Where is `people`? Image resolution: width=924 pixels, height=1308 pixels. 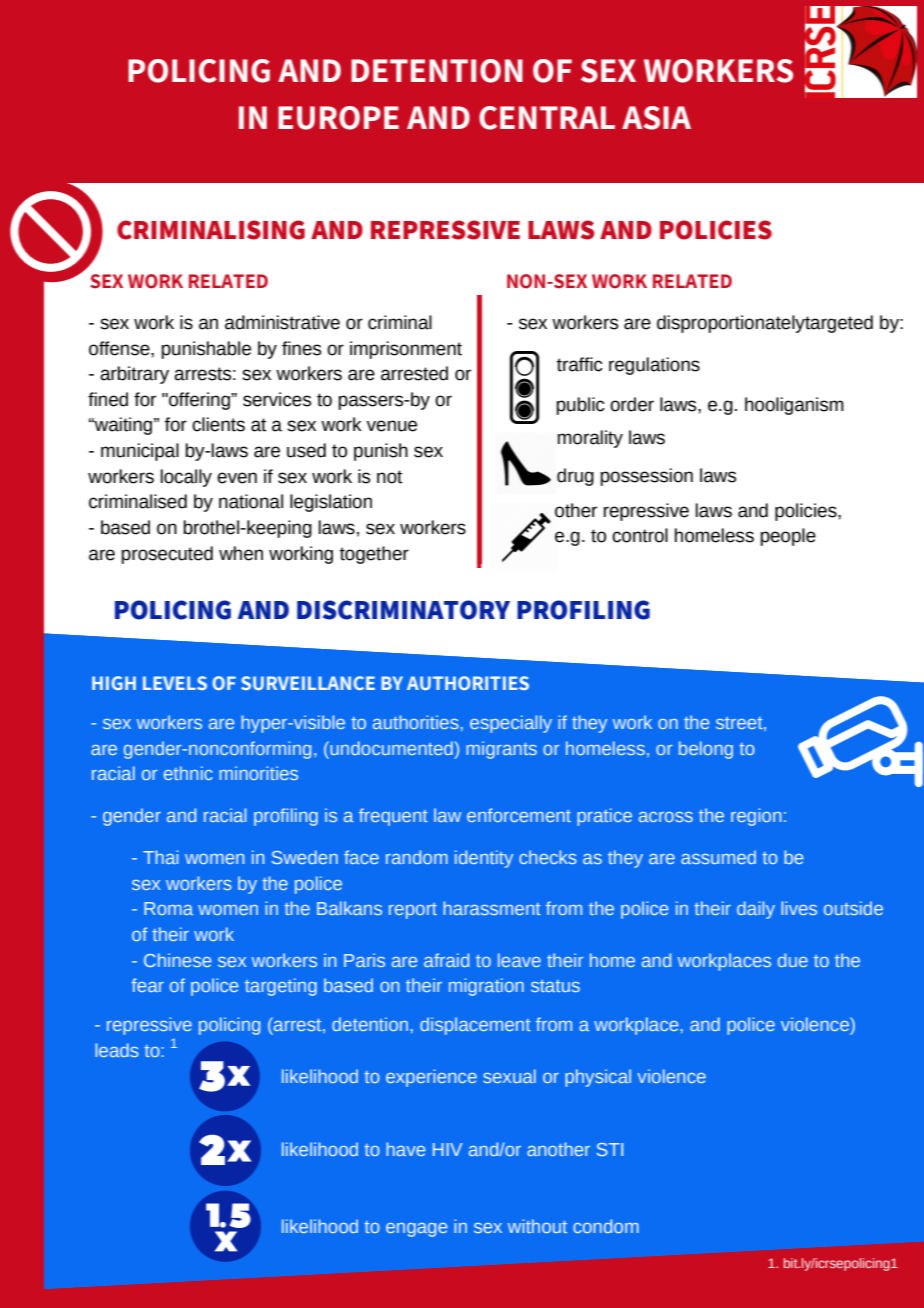
people is located at coordinates (788, 537).
